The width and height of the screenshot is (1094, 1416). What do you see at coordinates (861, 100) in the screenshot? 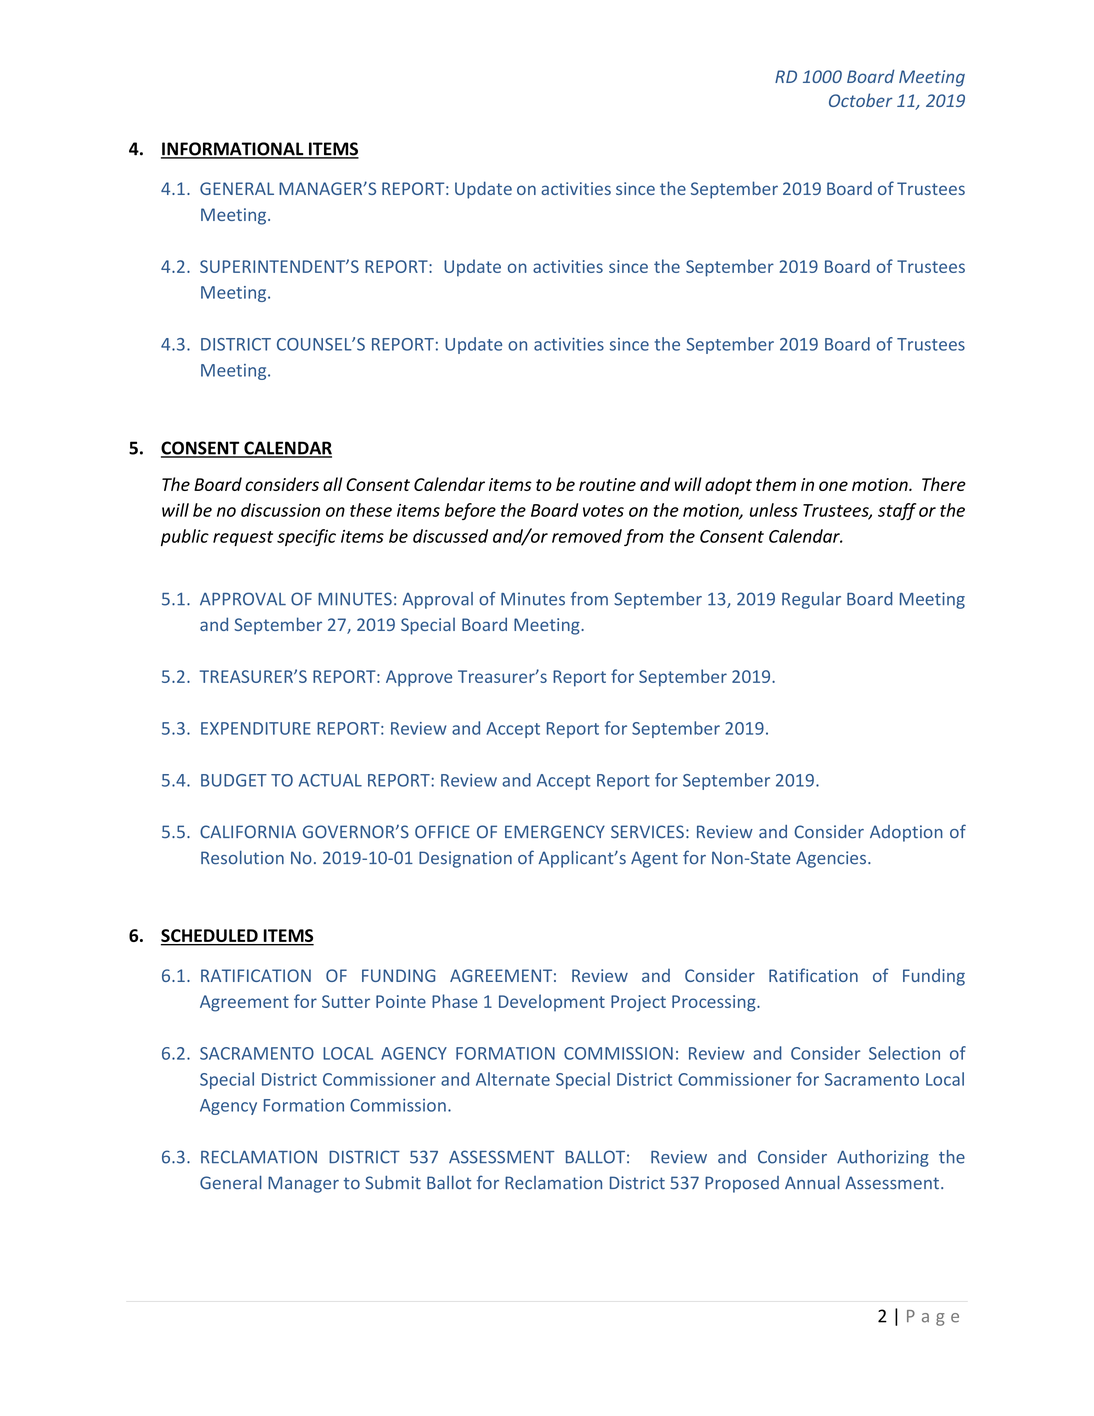
I see `October` at bounding box center [861, 100].
